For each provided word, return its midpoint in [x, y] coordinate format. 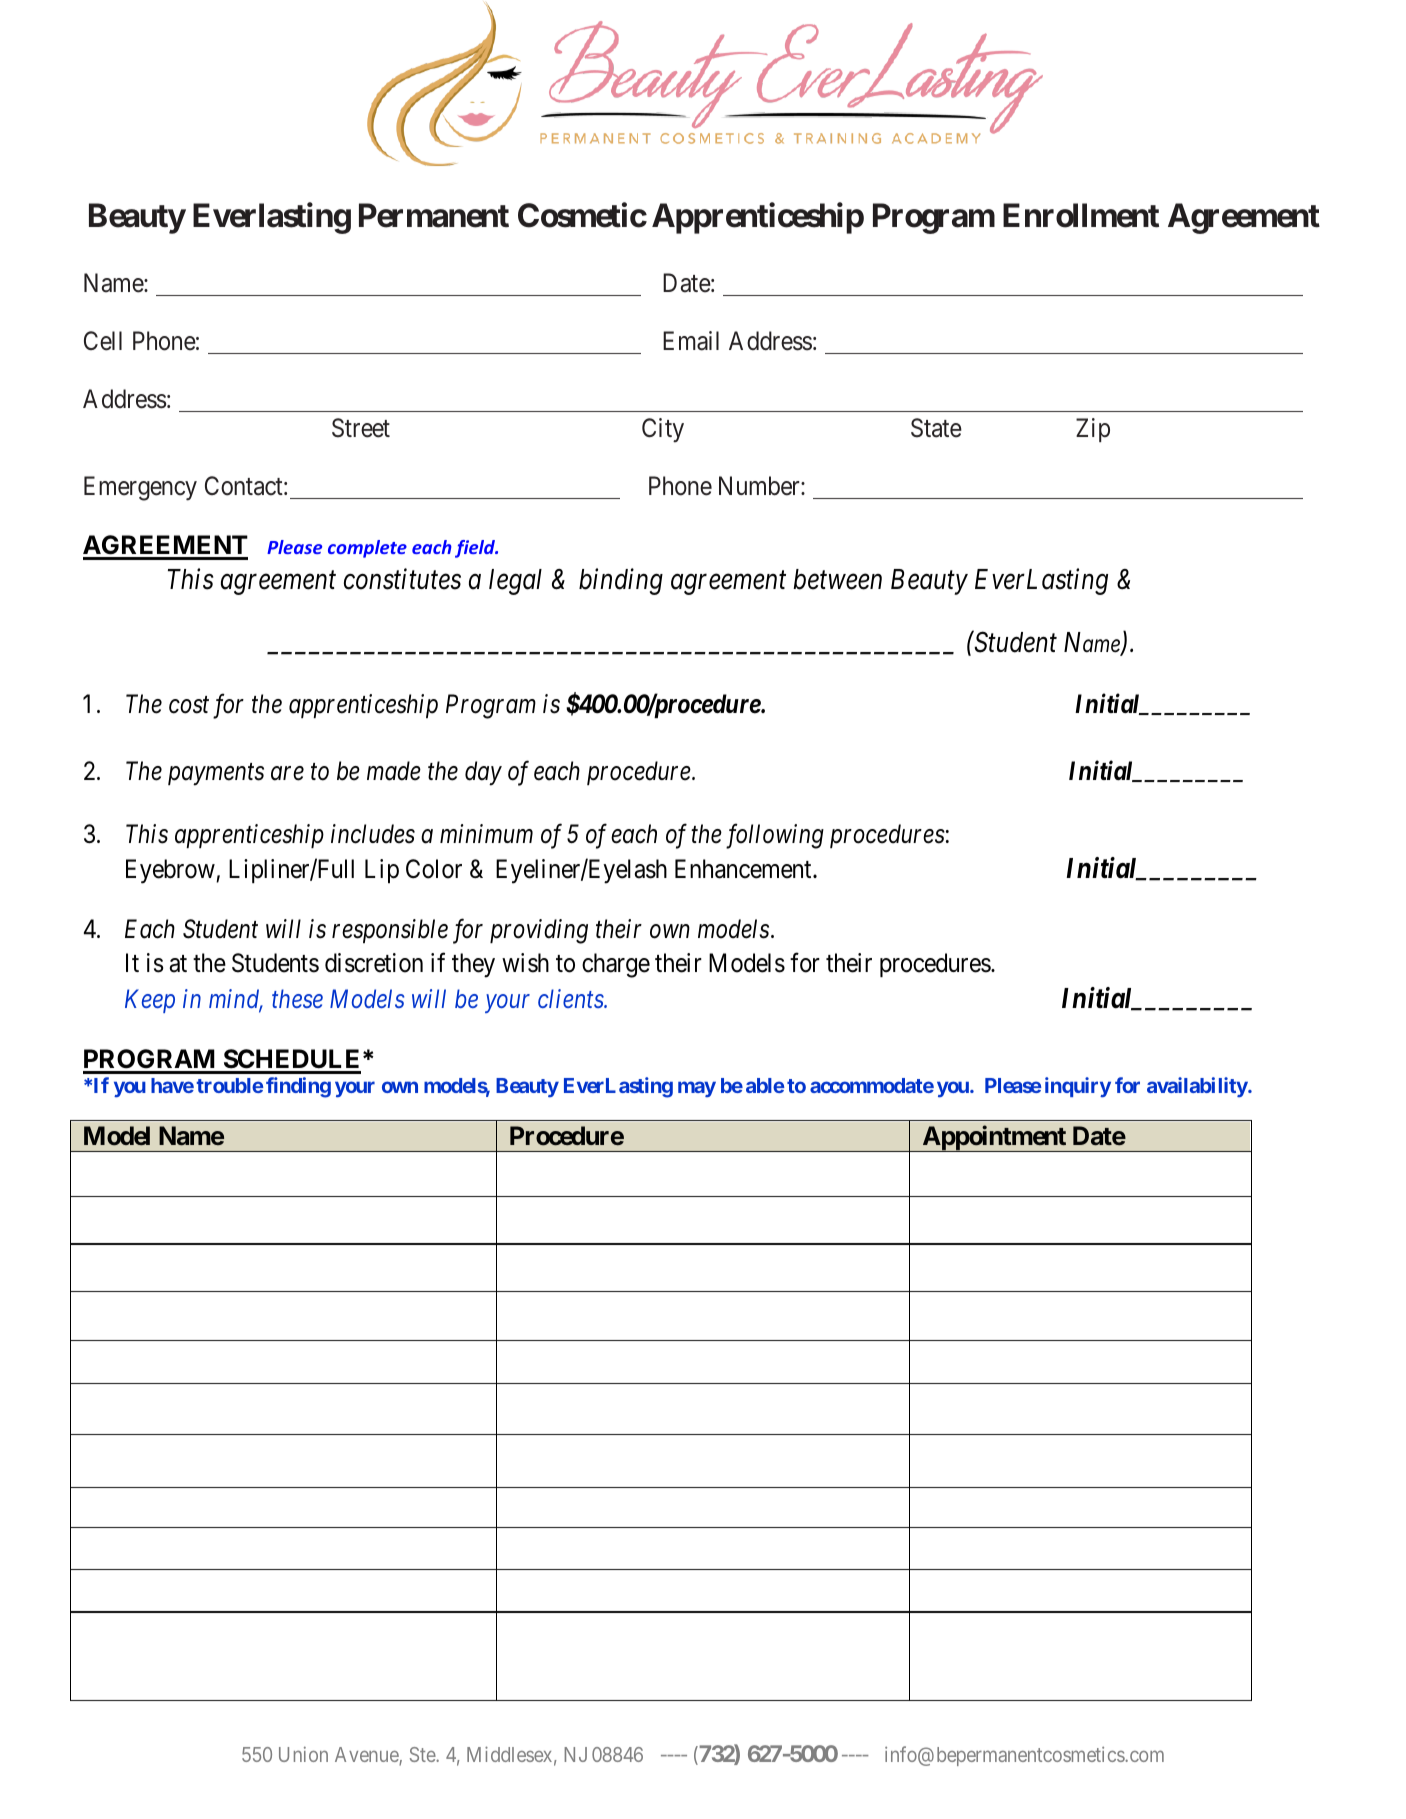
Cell [103, 341]
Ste [423, 1754]
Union [303, 1754]
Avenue [367, 1756]
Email [691, 341]
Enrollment [1081, 215]
